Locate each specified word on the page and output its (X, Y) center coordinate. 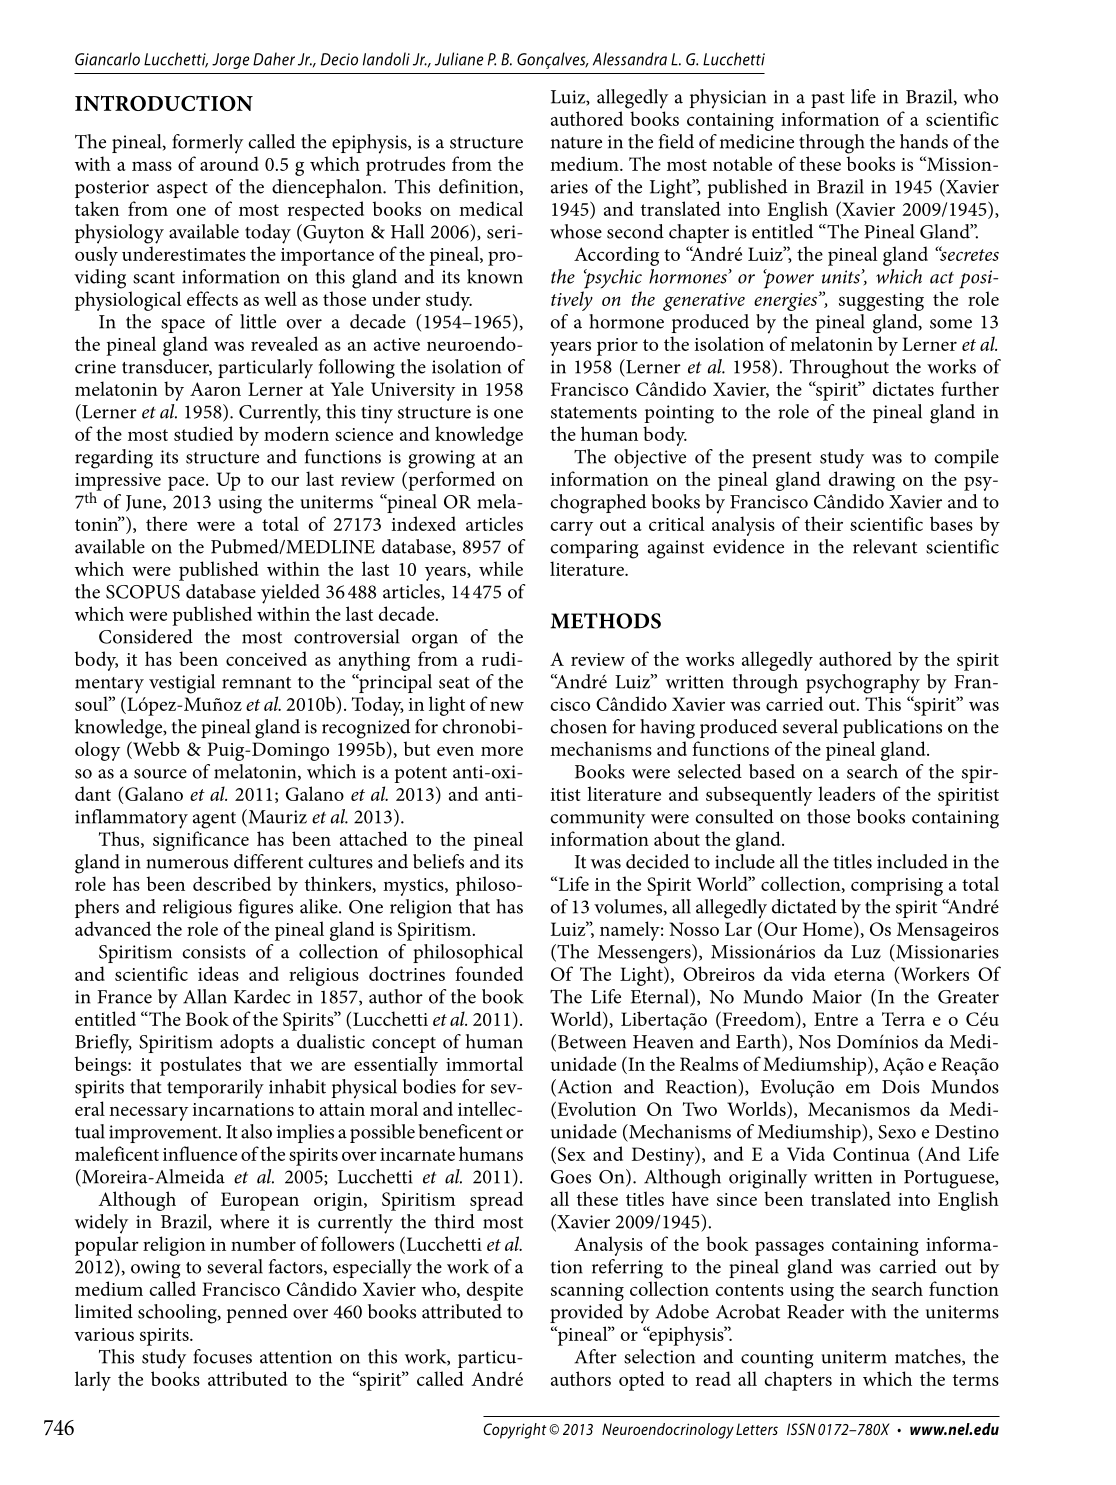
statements (594, 413)
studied (203, 433)
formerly (207, 144)
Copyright (515, 1431)
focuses (222, 1356)
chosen (578, 726)
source (160, 774)
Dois (901, 1087)
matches (929, 1357)
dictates (903, 388)
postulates (200, 1066)
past (828, 100)
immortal (484, 1063)
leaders (846, 793)
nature (576, 143)
